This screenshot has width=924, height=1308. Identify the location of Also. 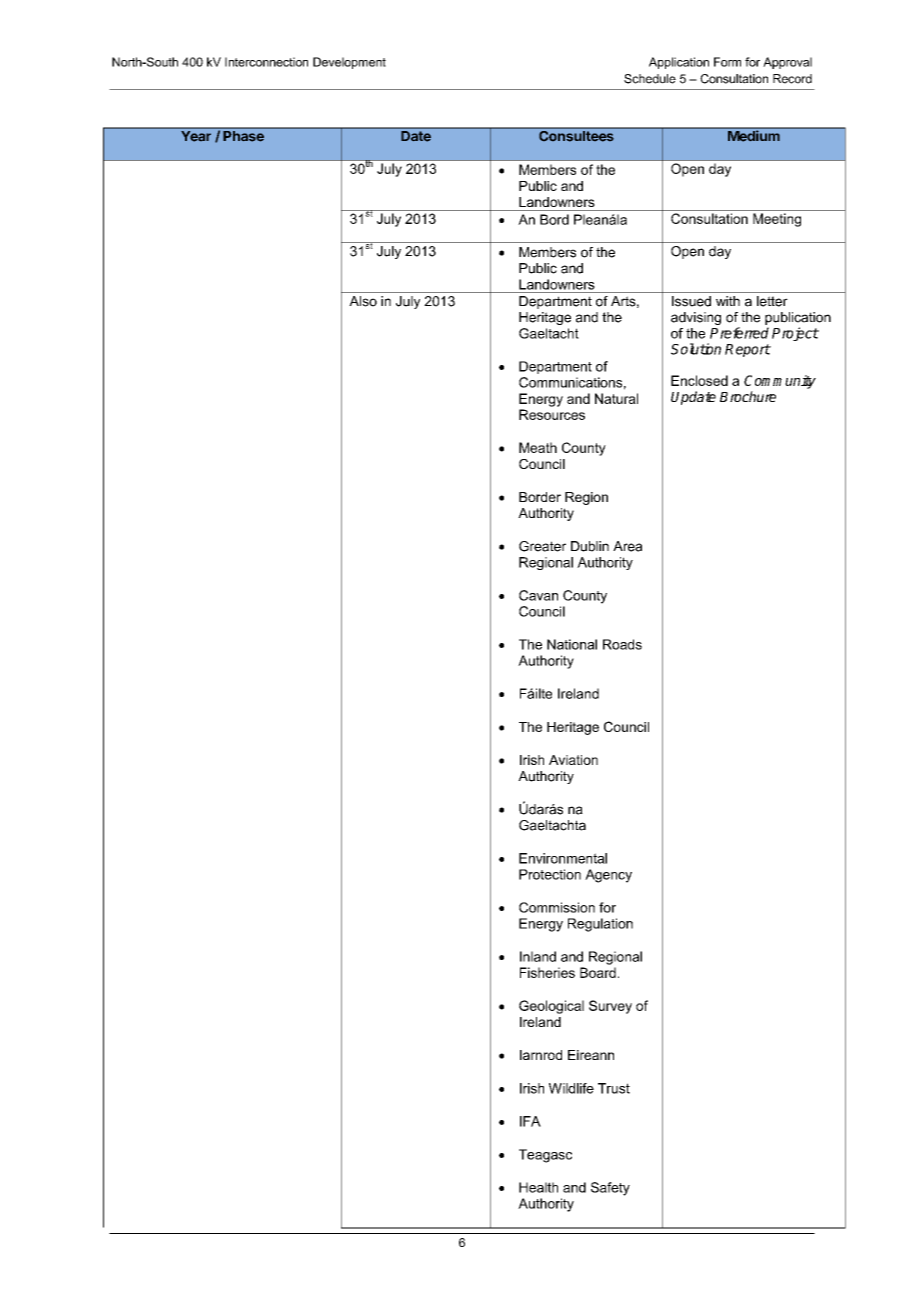
(363, 301).
